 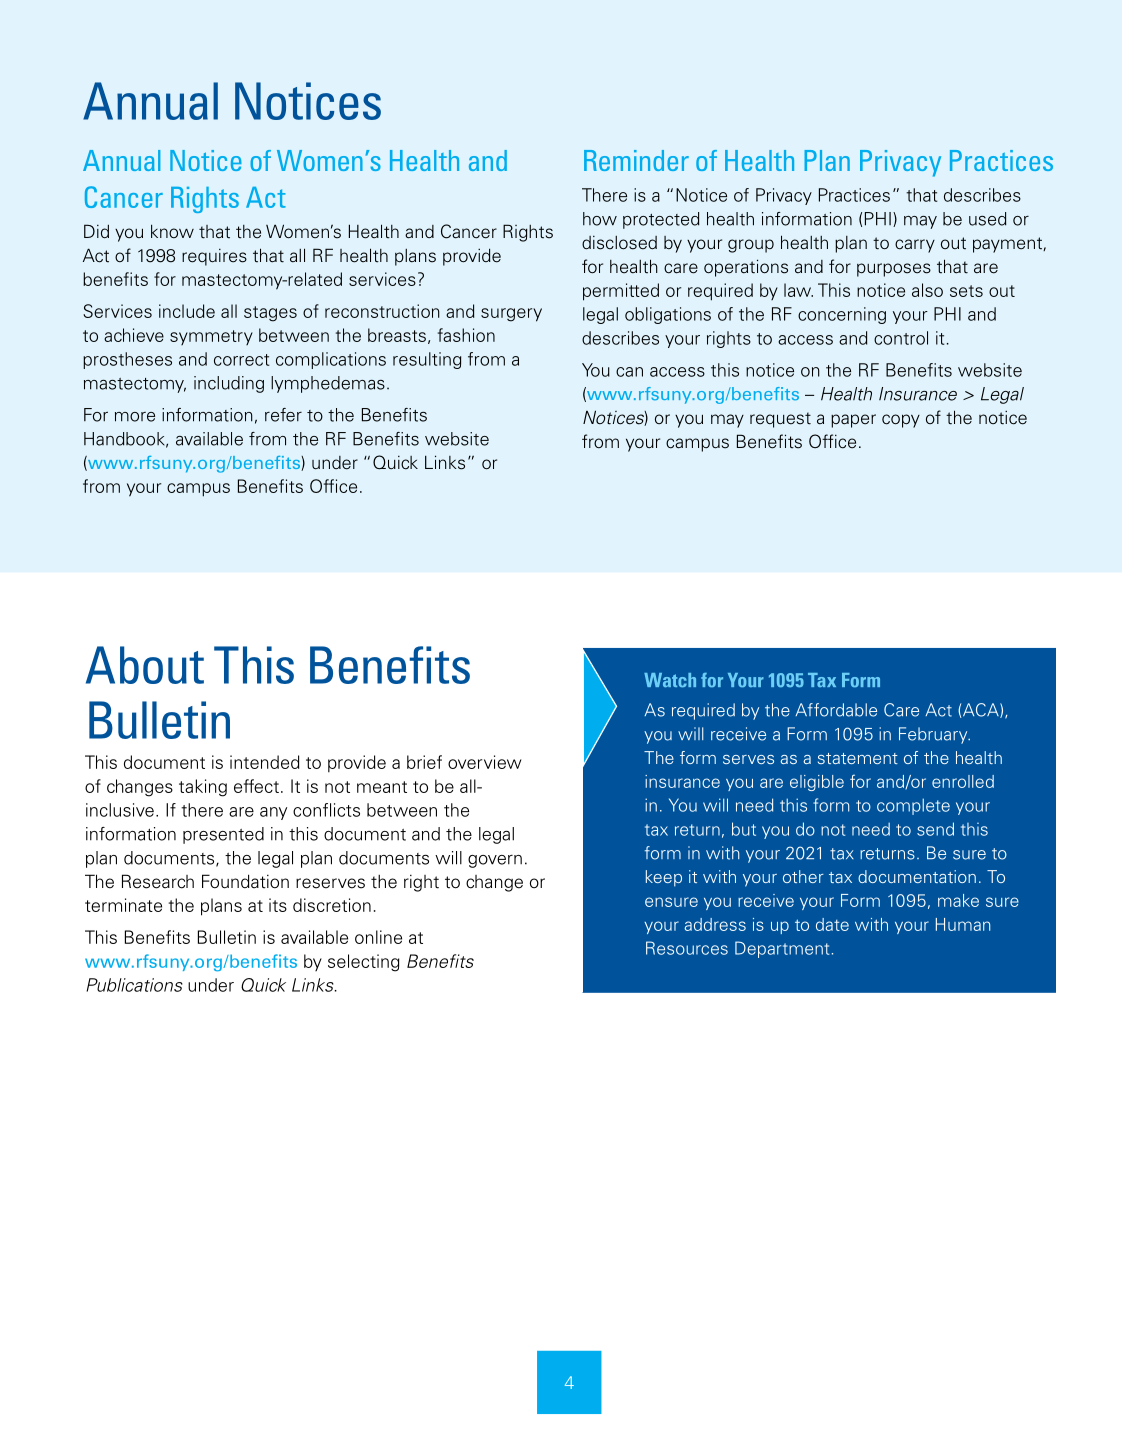 What do you see at coordinates (670, 680) in the image?
I see `Watch` at bounding box center [670, 680].
